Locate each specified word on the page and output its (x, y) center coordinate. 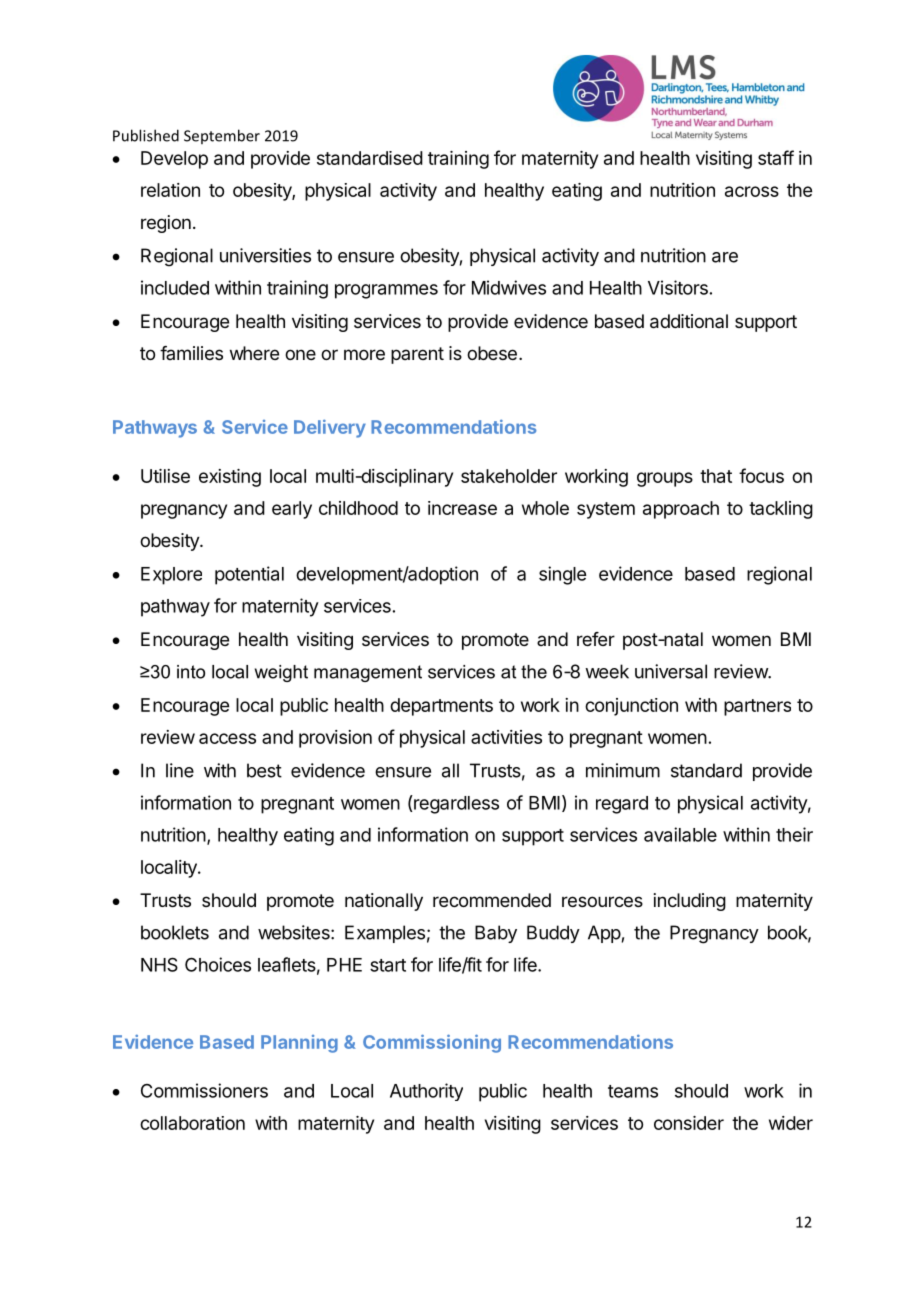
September (222, 136)
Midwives (509, 287)
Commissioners (204, 1090)
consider (689, 1123)
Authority (426, 1092)
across (752, 191)
